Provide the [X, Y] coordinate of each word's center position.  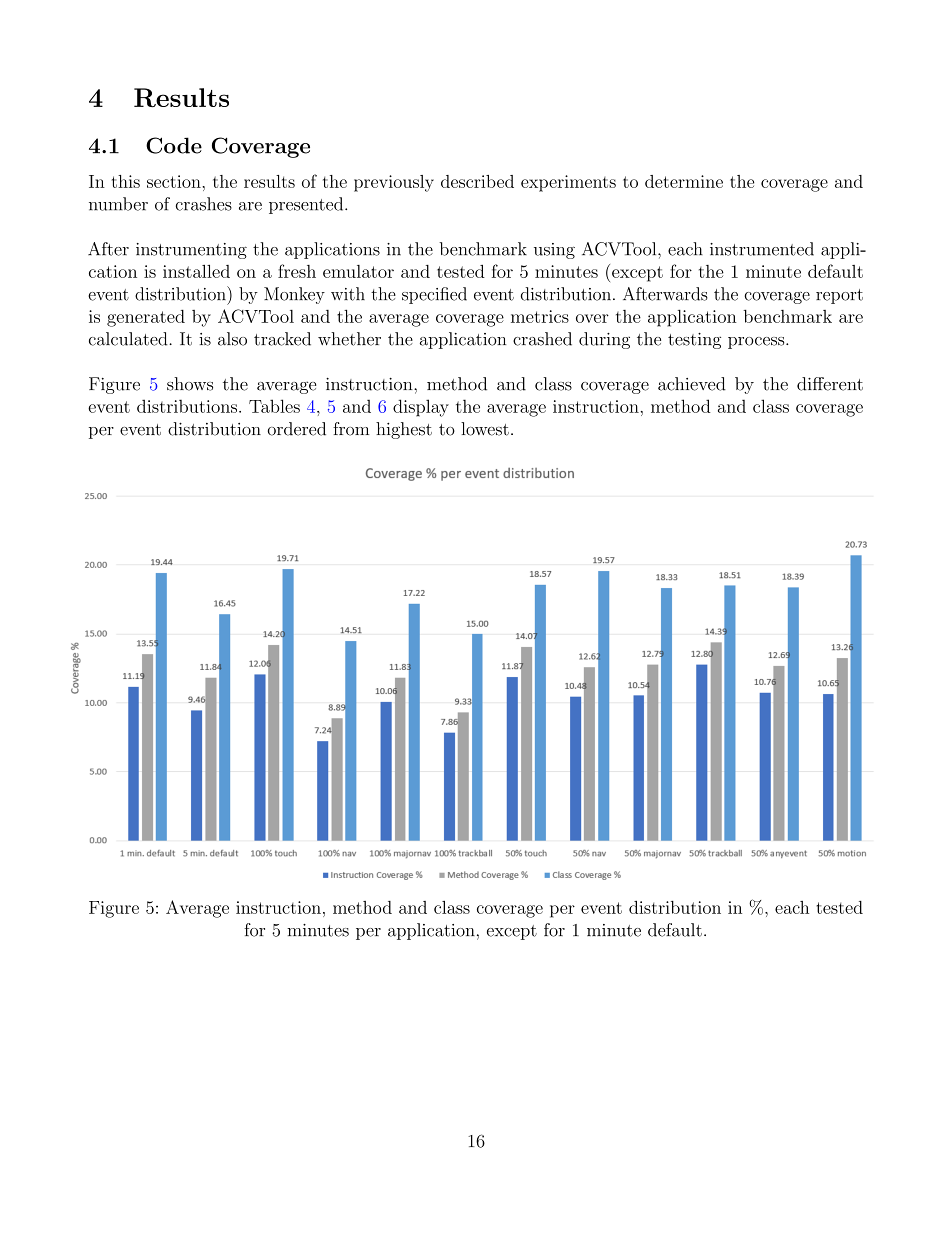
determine [684, 181]
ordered [297, 429]
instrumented [762, 249]
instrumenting [191, 251]
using [554, 251]
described [477, 181]
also [232, 339]
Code [174, 145]
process [757, 343]
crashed [542, 339]
